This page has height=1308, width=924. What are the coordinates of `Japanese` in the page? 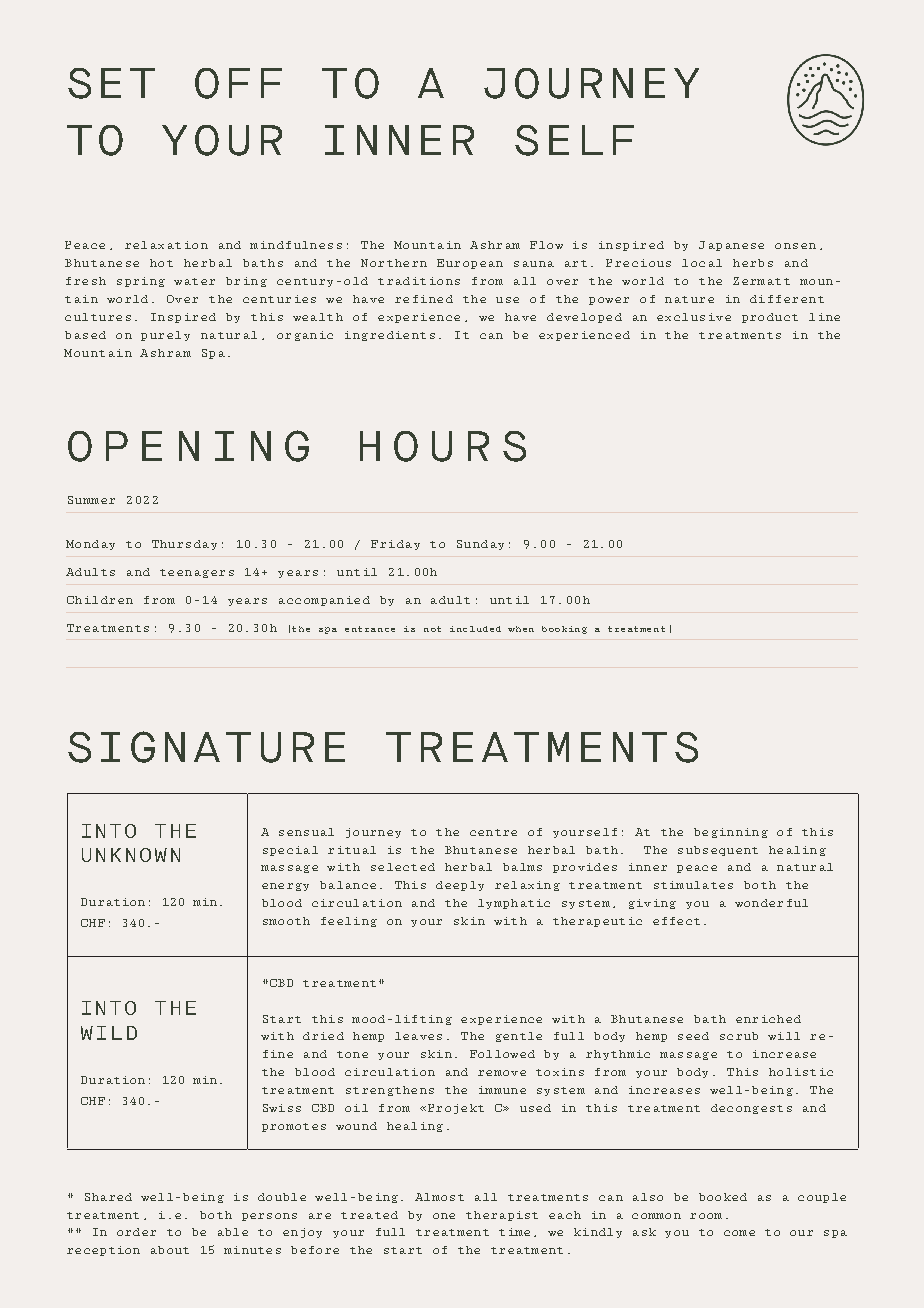 It's located at (731, 246).
